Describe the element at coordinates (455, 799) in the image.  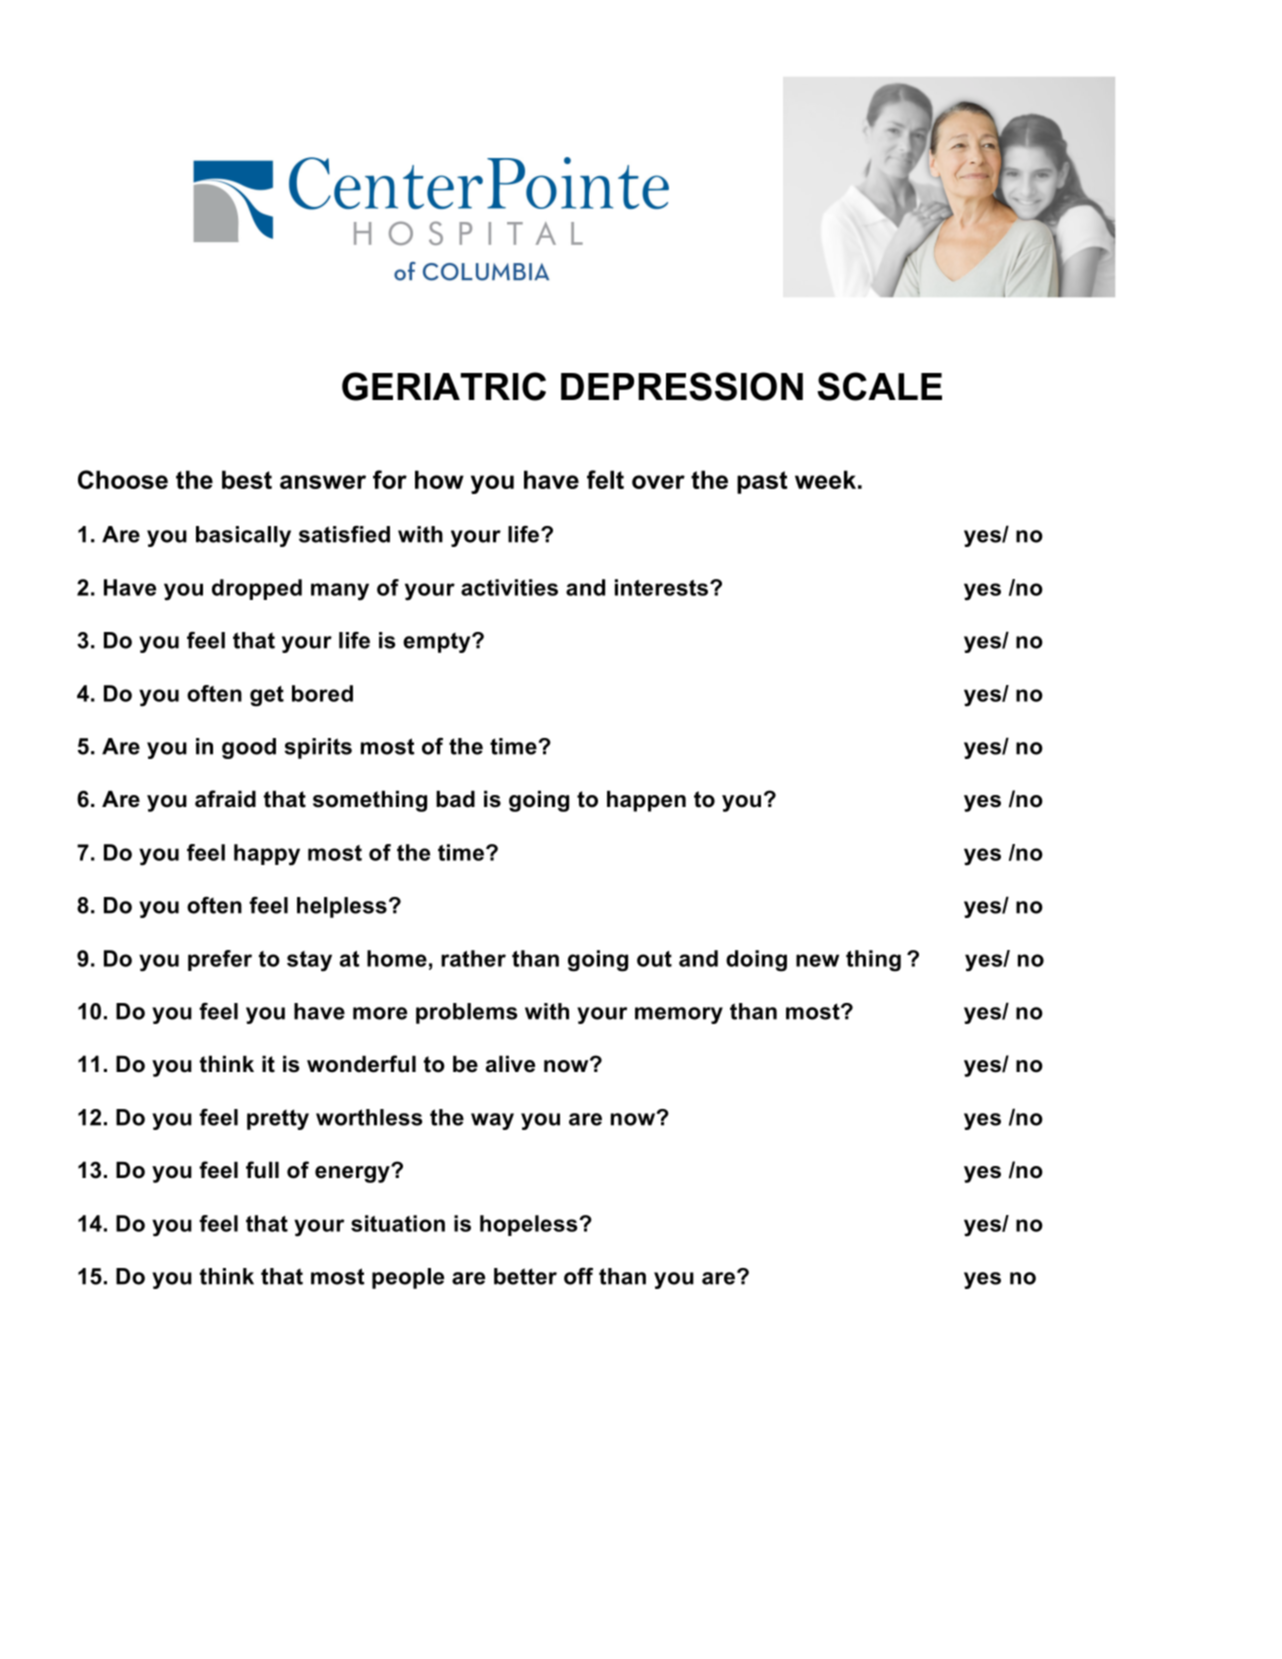
I see `bad` at that location.
